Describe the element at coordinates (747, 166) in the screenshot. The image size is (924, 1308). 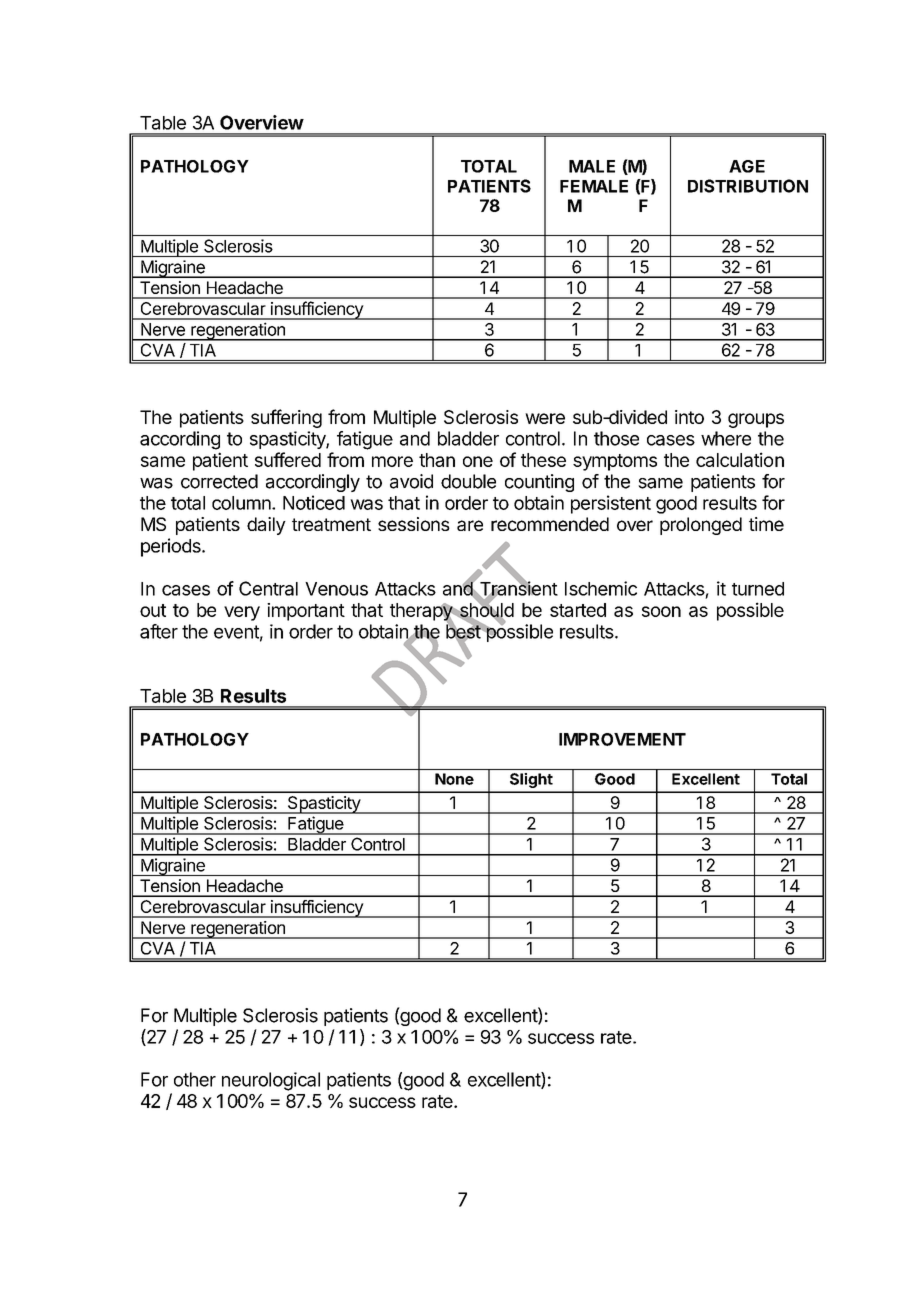
I see `AGE` at that location.
